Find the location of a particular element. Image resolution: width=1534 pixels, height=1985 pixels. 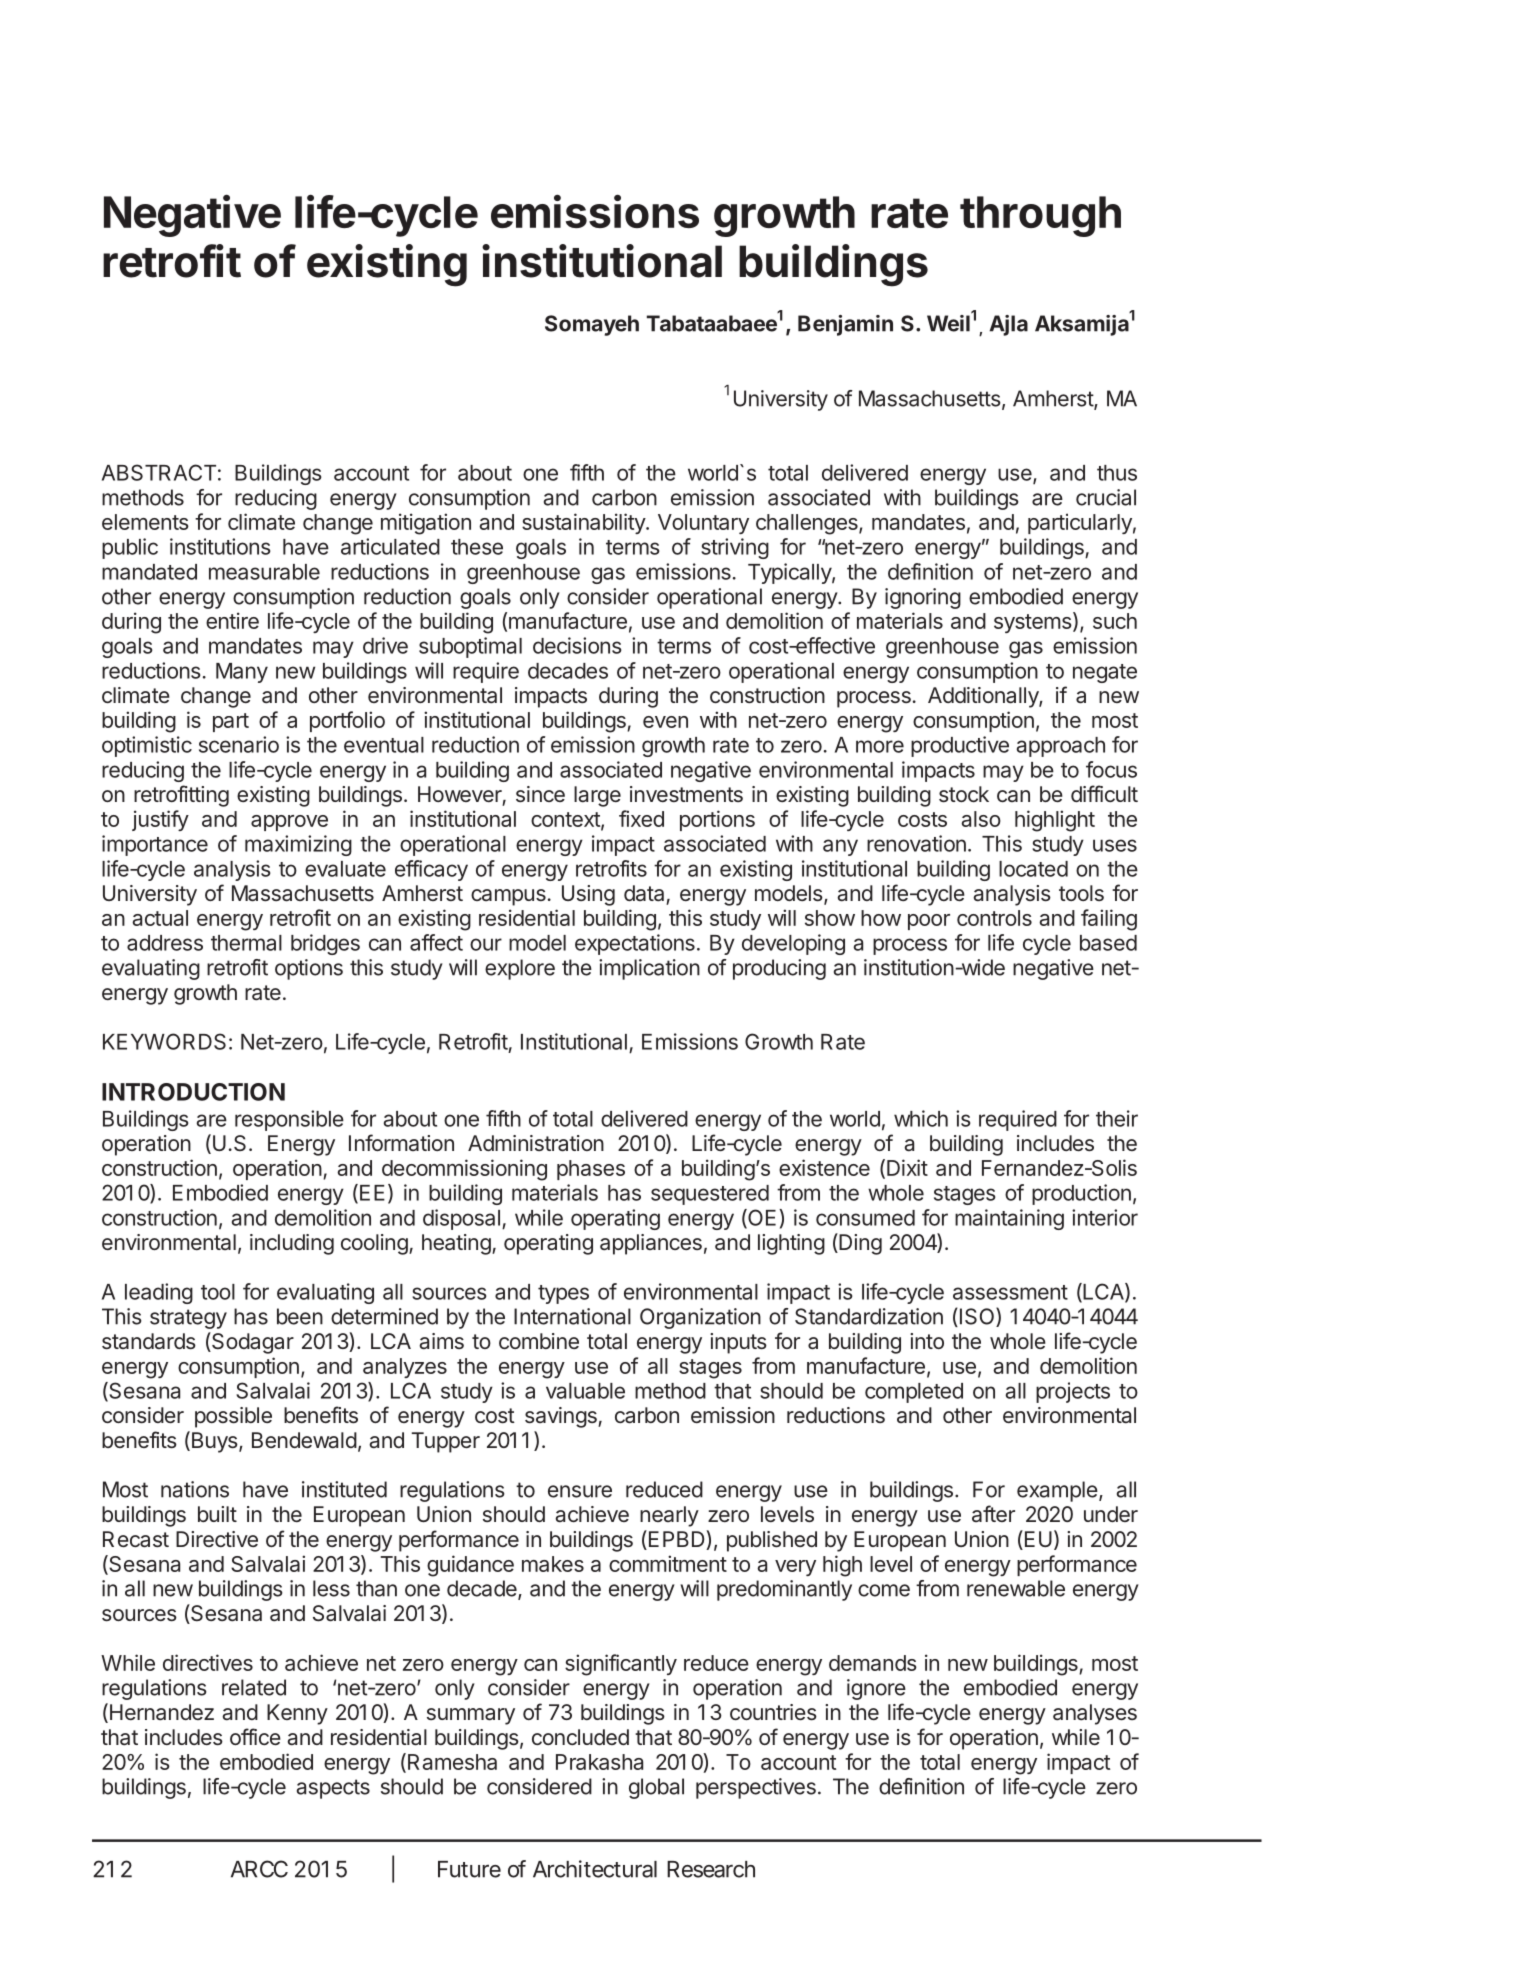

aspects is located at coordinates (333, 1789).
